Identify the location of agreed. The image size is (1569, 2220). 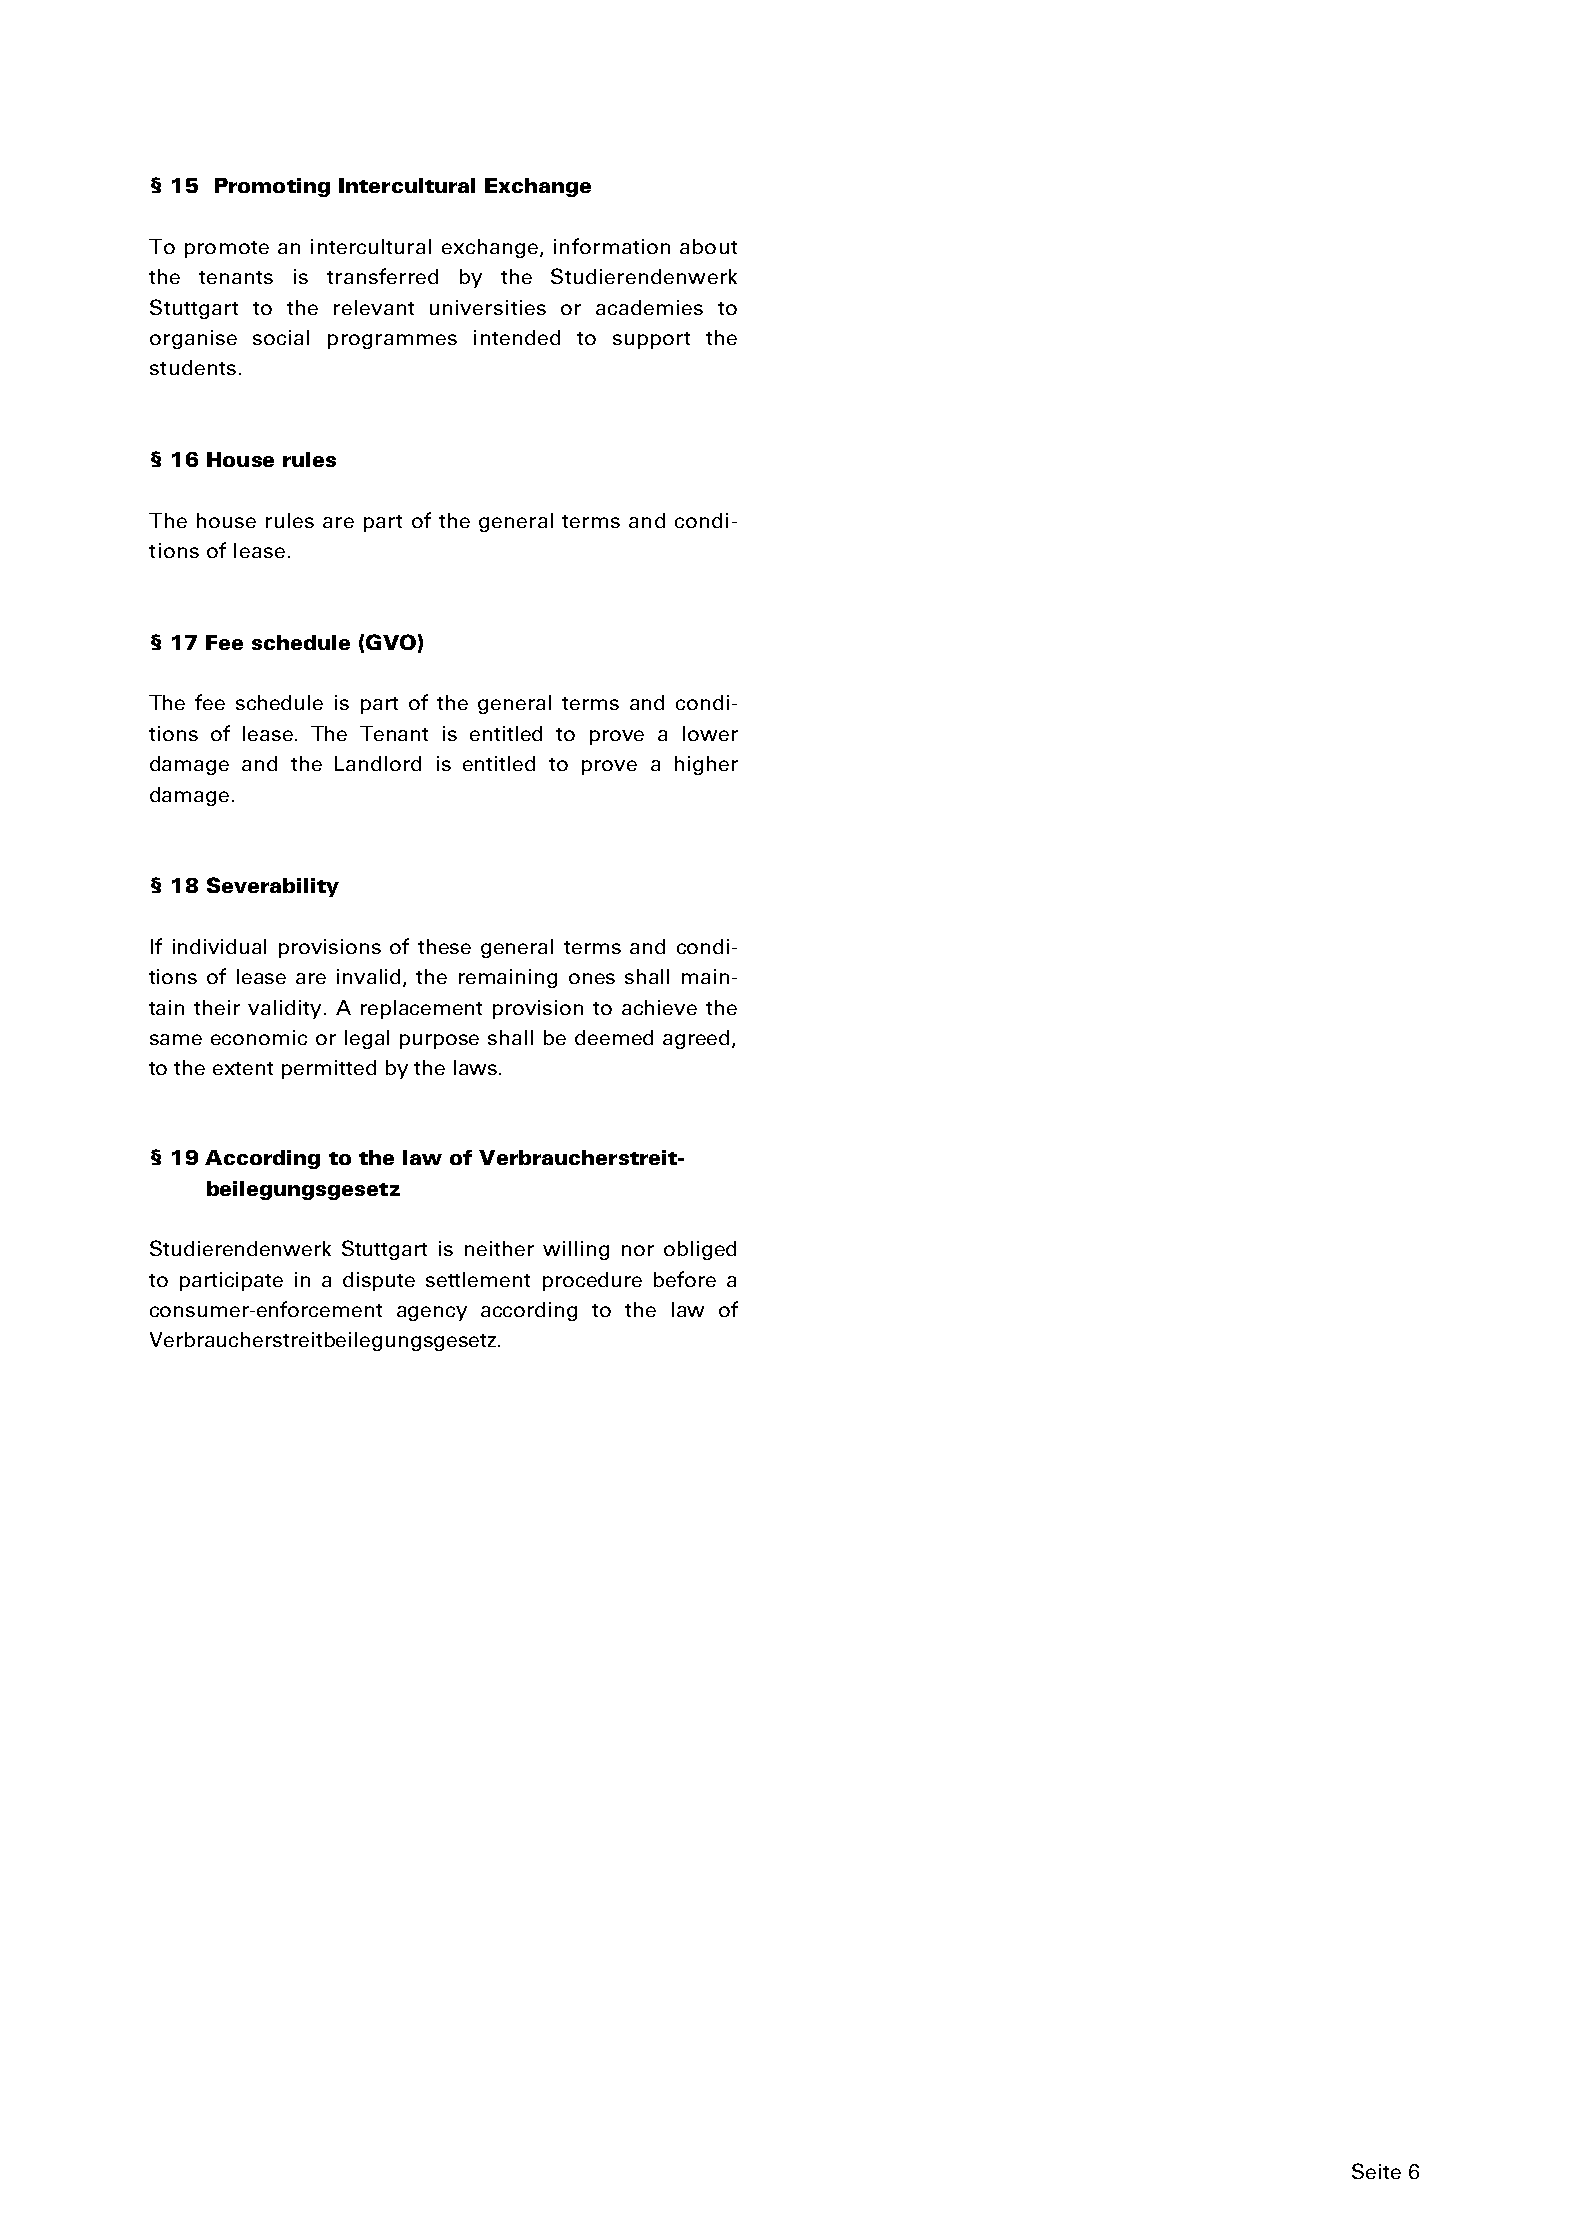
(698, 1039).
